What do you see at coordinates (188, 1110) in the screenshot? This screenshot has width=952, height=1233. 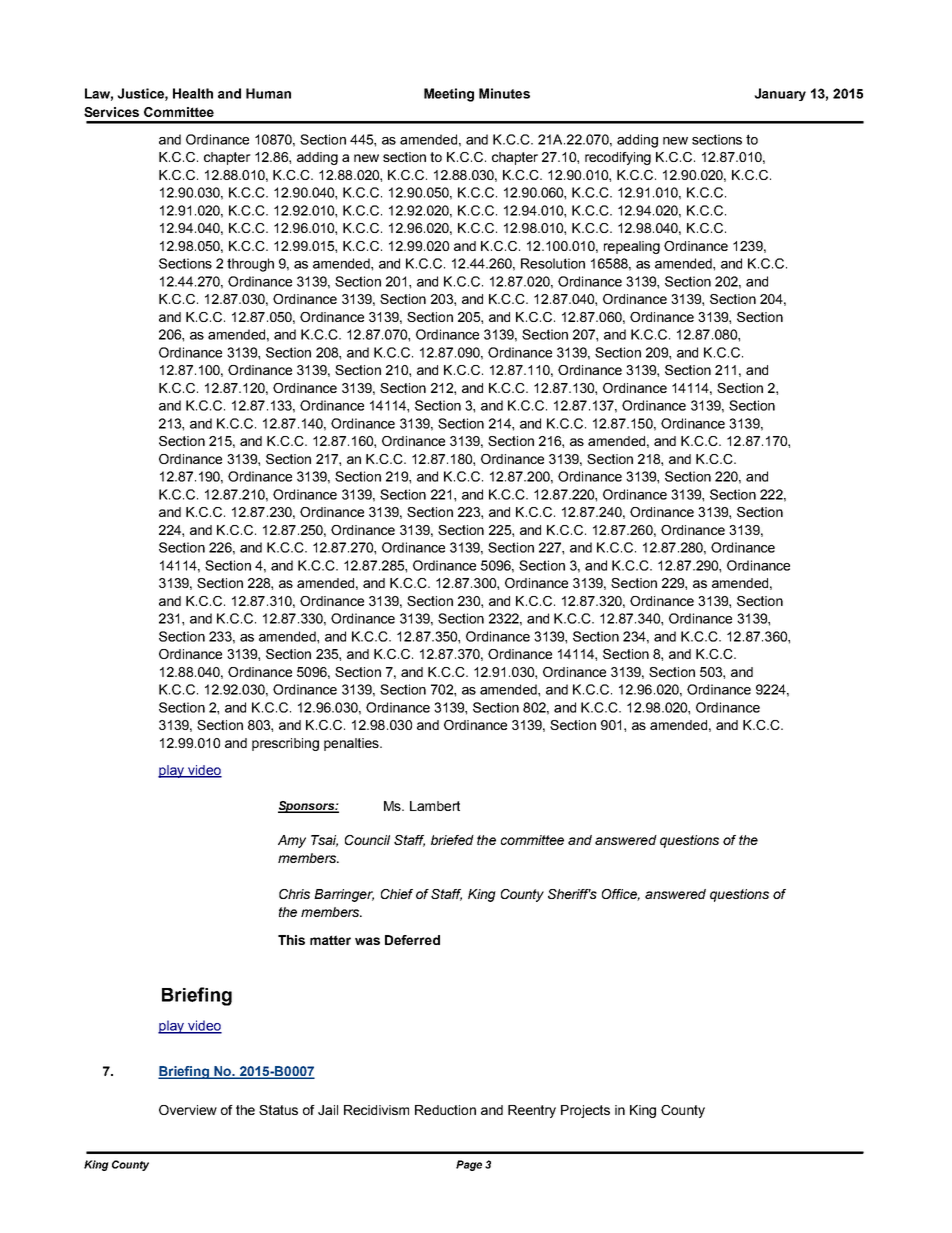 I see `Overview` at bounding box center [188, 1110].
